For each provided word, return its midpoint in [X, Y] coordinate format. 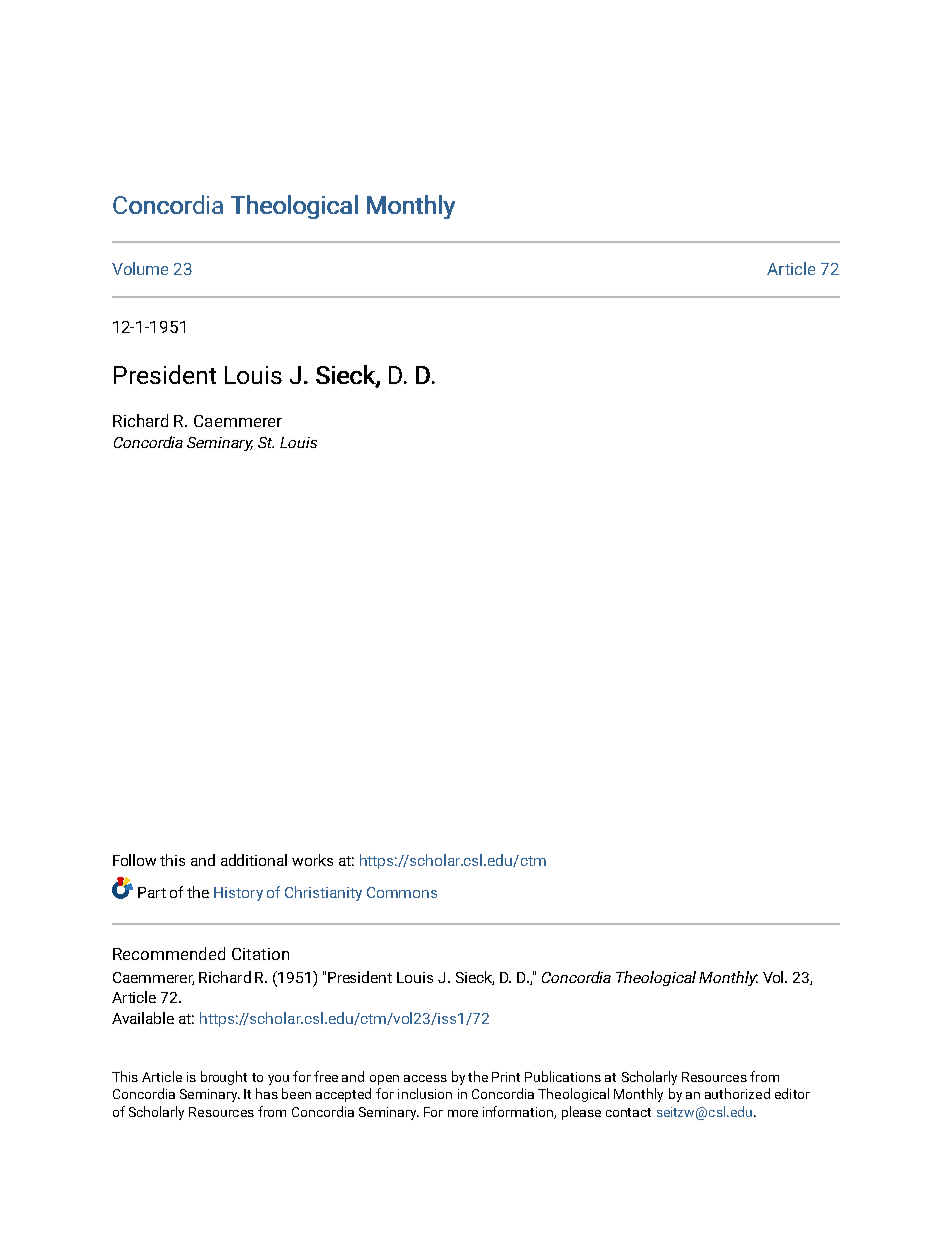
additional [254, 860]
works [312, 860]
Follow [134, 860]
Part [152, 892]
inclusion [425, 1093]
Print [506, 1077]
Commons [402, 892]
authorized [737, 1093]
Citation [260, 954]
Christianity [323, 893]
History [238, 894]
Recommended [169, 953]
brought [224, 1078]
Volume [140, 268]
